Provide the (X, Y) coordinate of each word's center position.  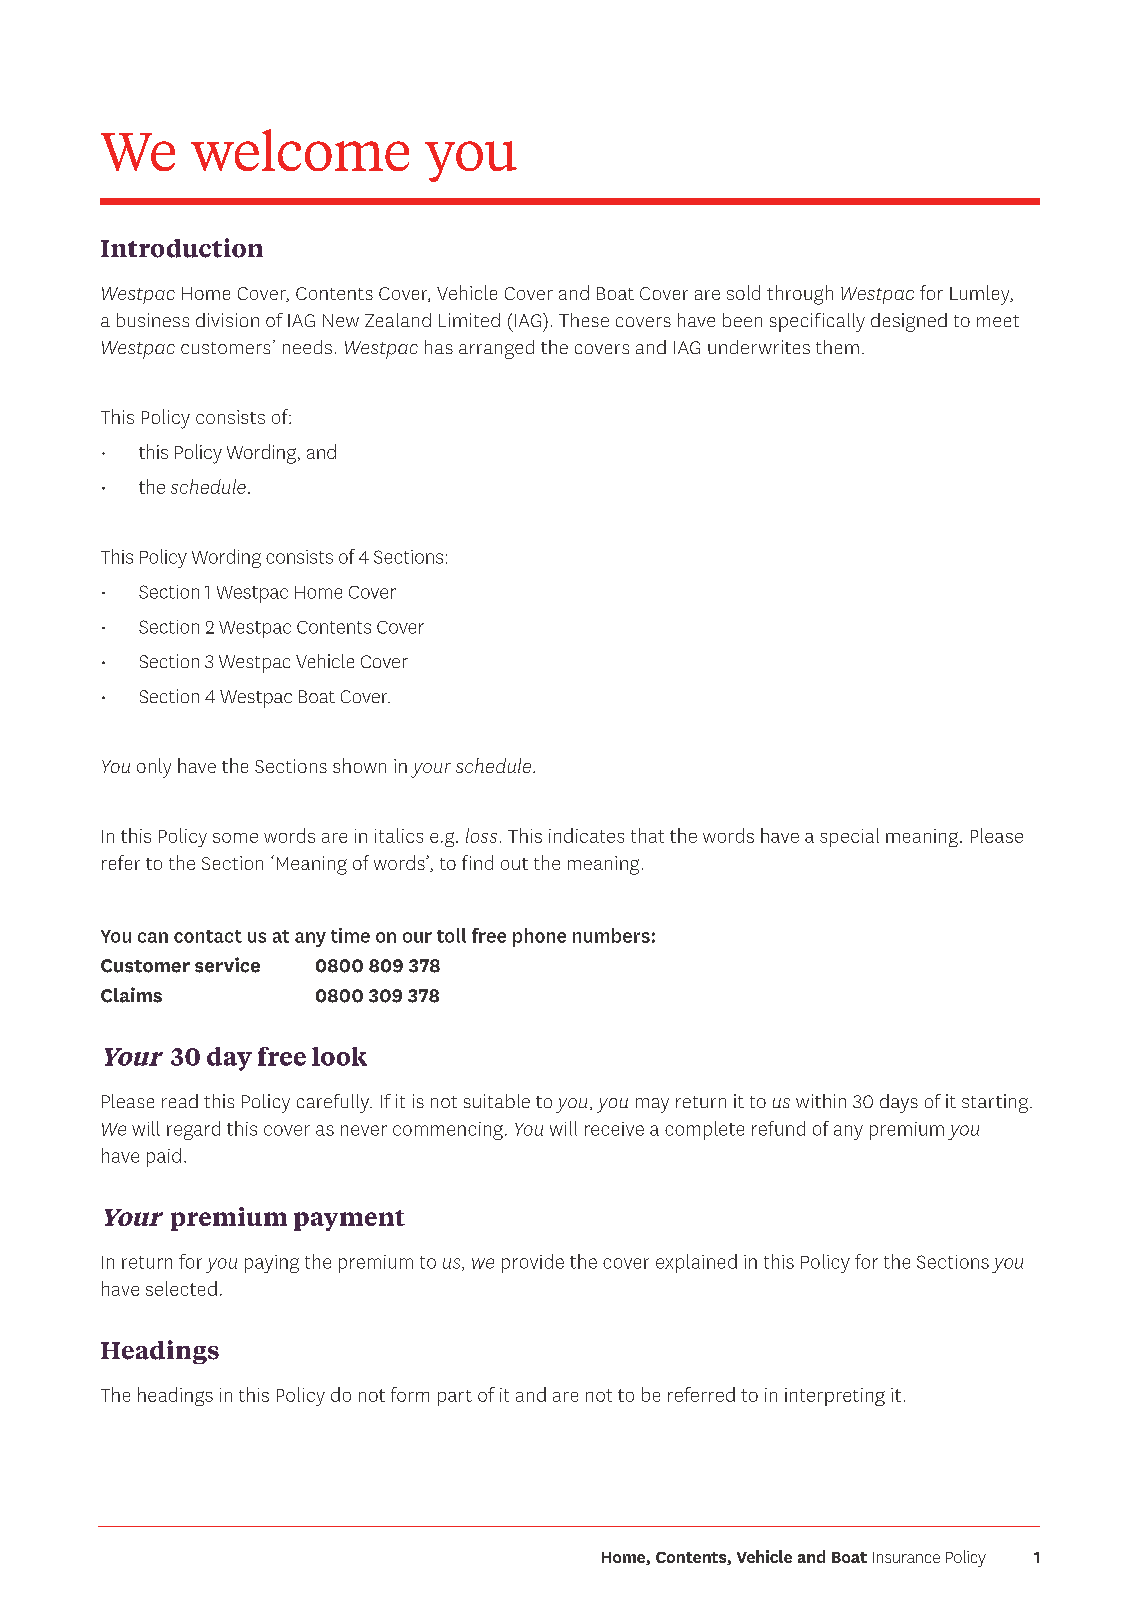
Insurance (906, 1557)
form (410, 1394)
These (584, 320)
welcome (300, 150)
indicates (586, 835)
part (455, 1398)
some (235, 838)
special (849, 837)
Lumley (981, 295)
